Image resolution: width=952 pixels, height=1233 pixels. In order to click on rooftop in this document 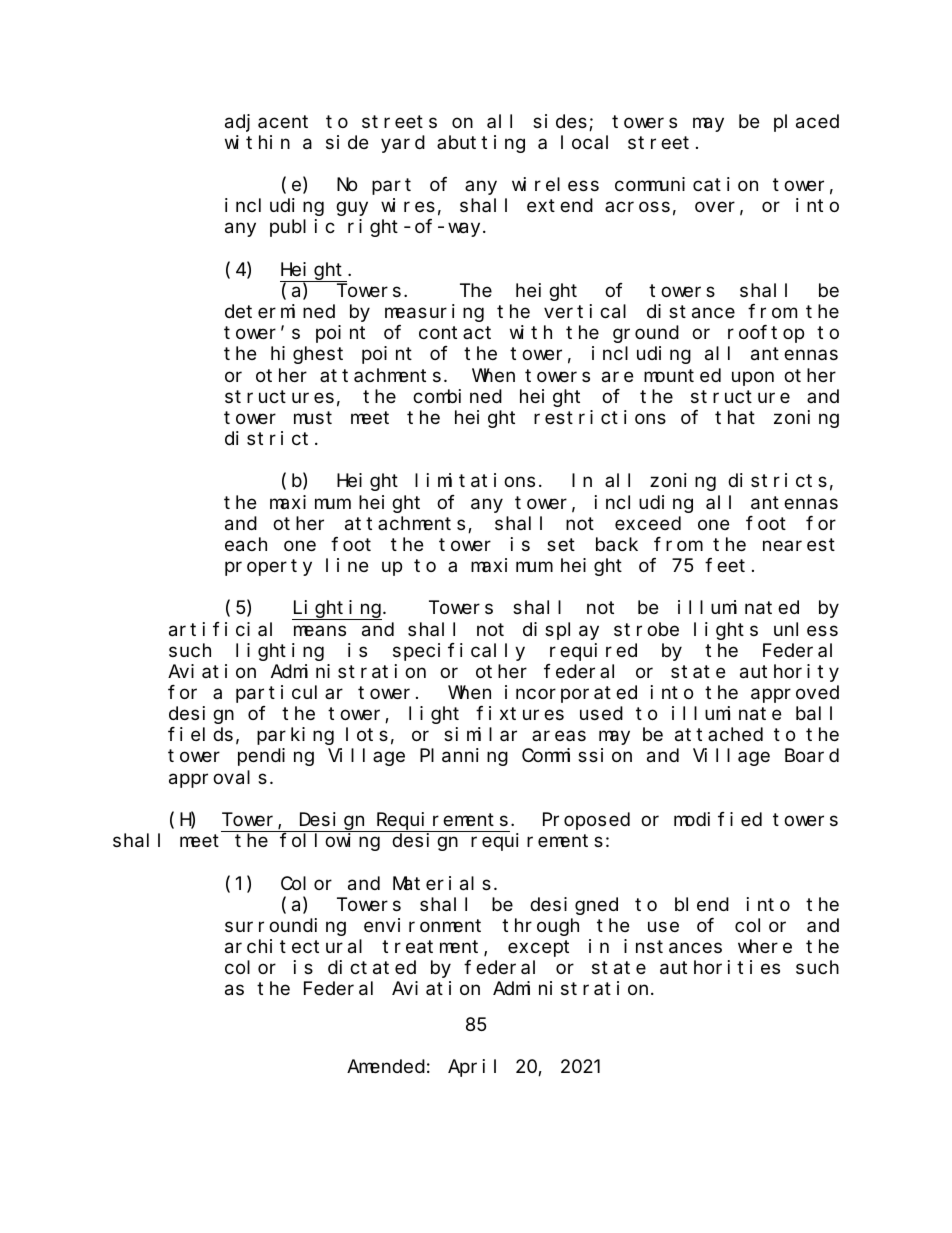, I will do `click(766, 334)`.
